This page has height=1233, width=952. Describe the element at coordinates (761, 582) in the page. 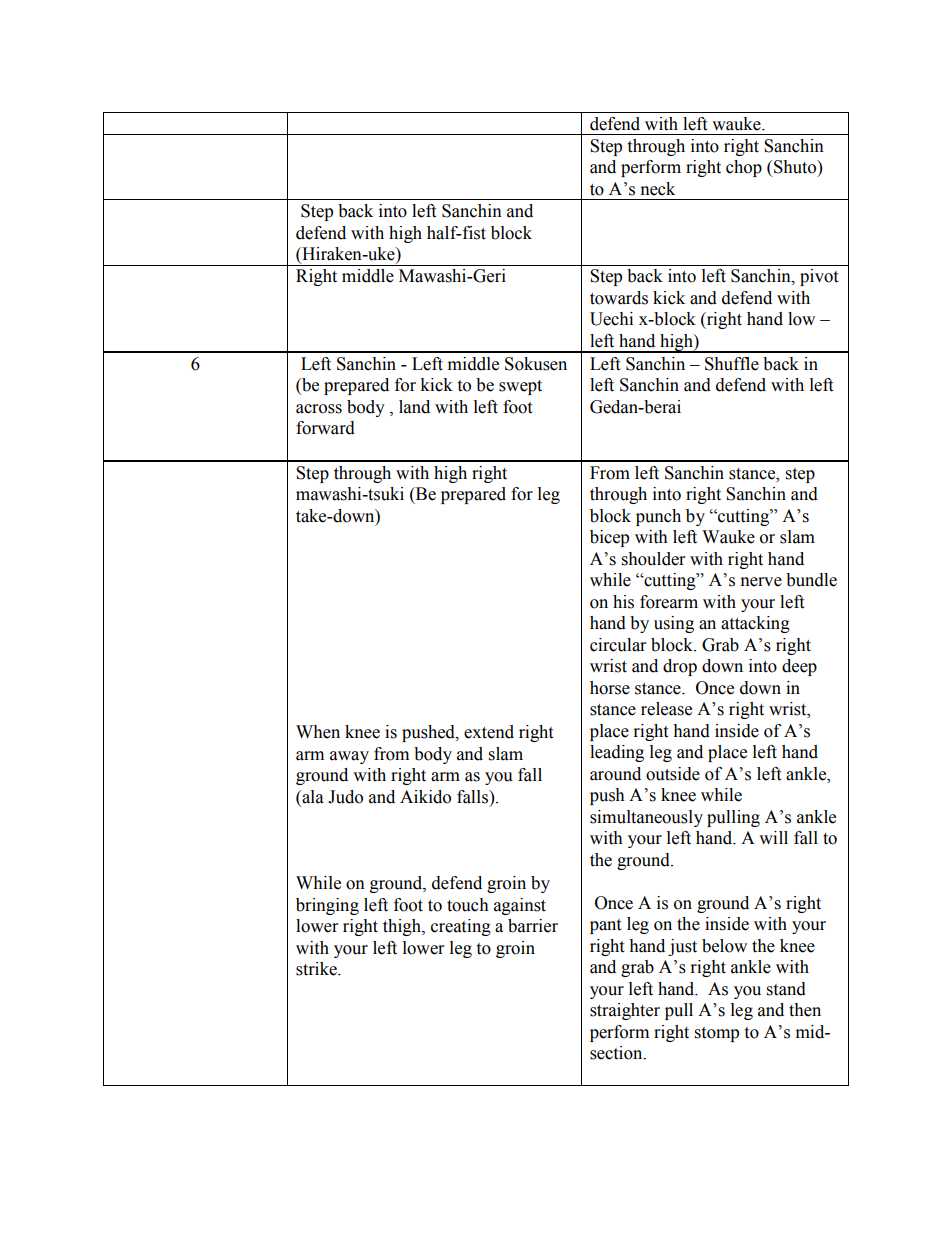

I see `nerve` at that location.
